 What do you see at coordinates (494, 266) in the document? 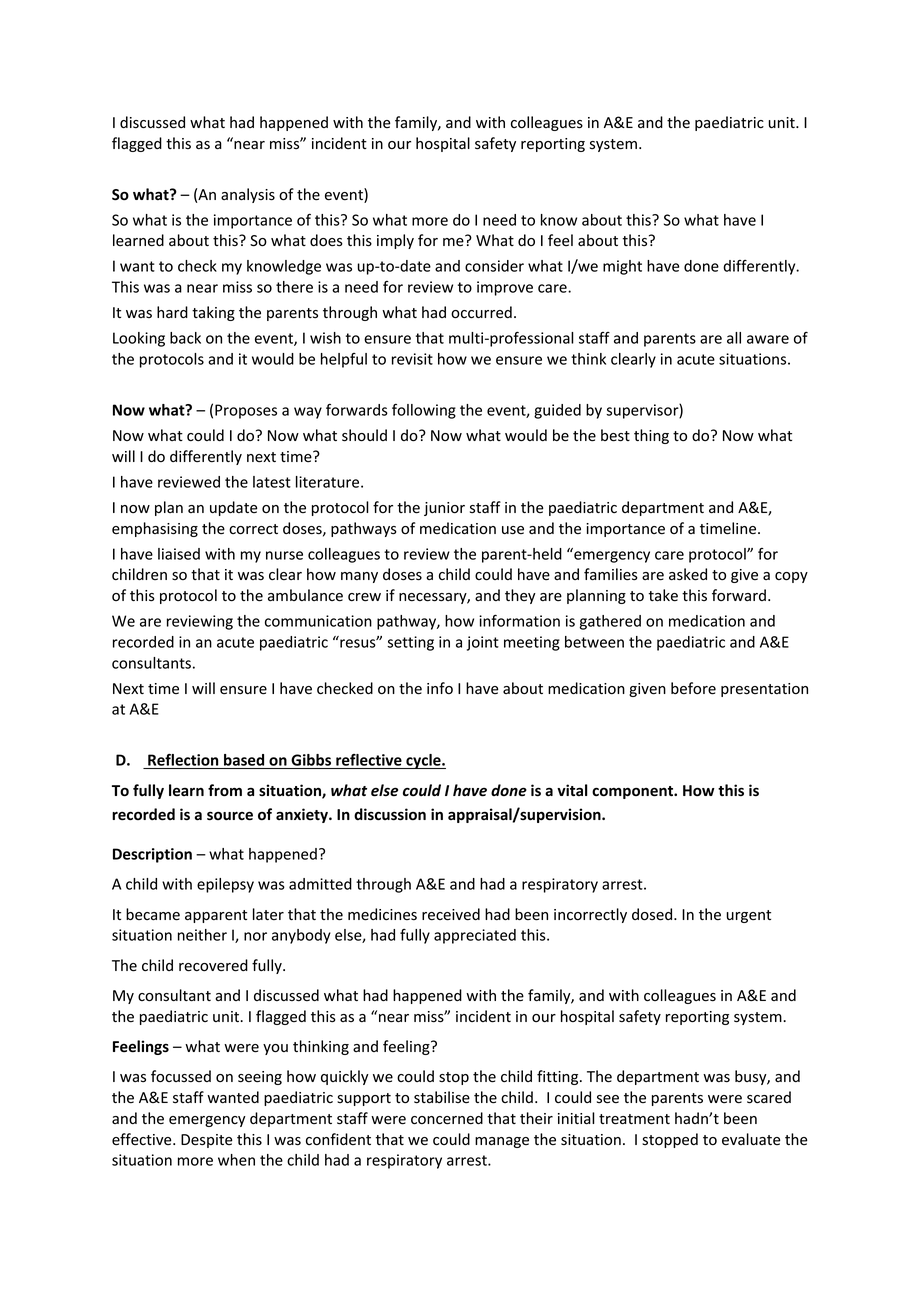
I see `consider` at bounding box center [494, 266].
